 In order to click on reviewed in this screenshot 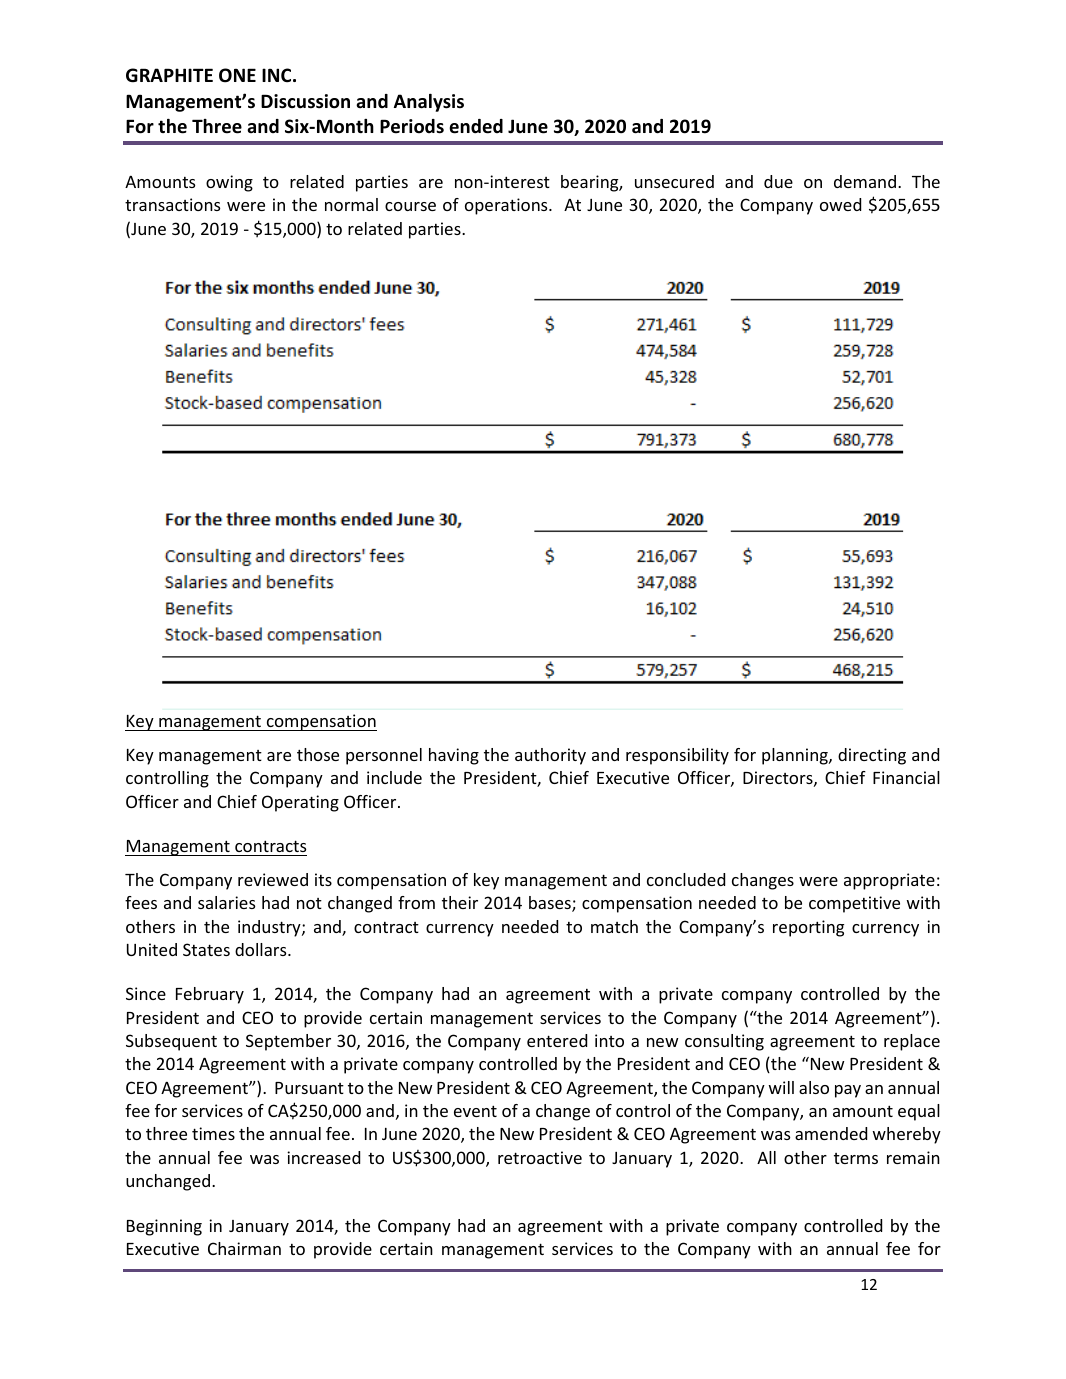, I will do `click(273, 879)`.
